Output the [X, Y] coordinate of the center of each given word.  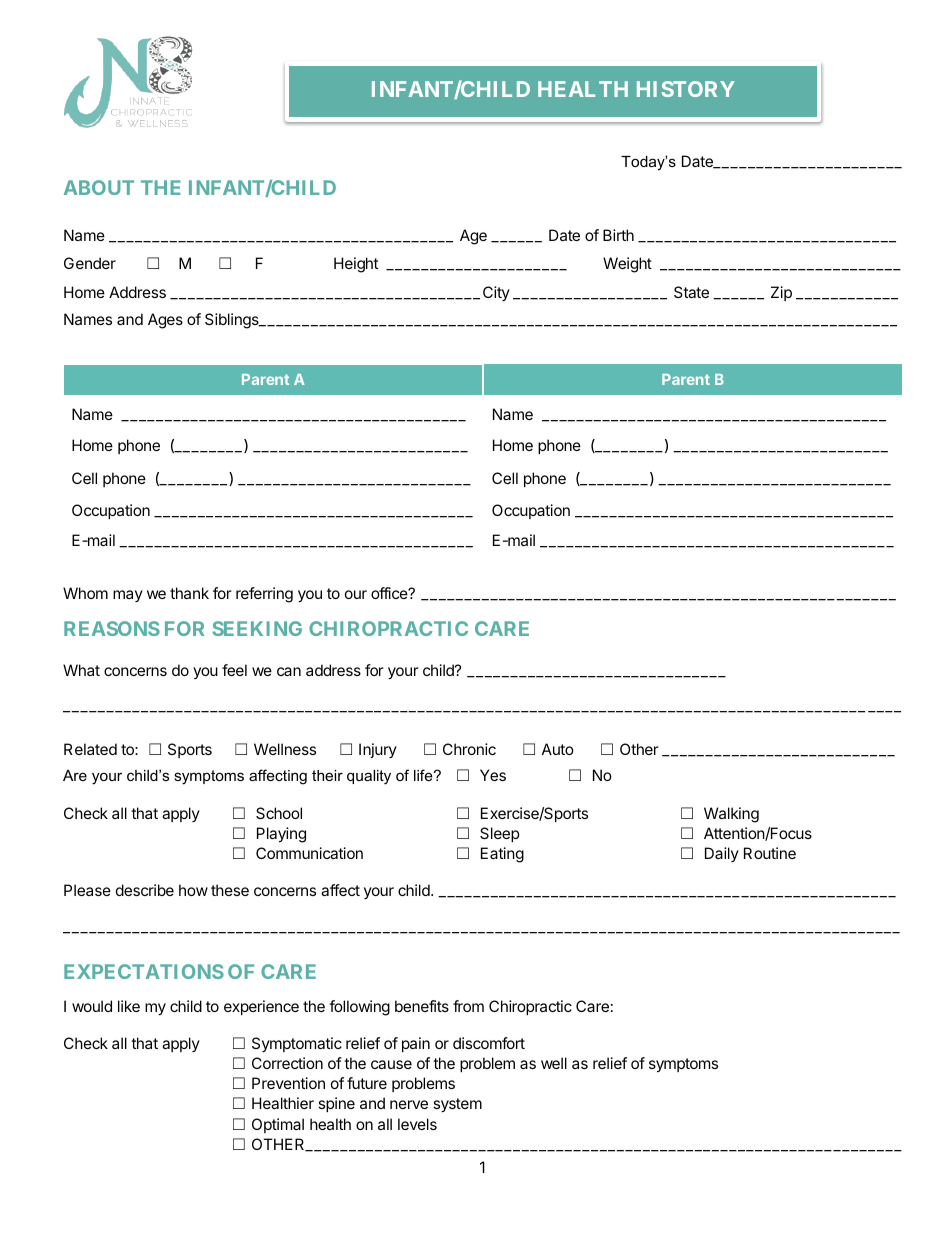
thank [189, 593]
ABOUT [99, 187]
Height [356, 265]
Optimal [278, 1125]
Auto [558, 749]
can [289, 671]
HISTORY [686, 89]
